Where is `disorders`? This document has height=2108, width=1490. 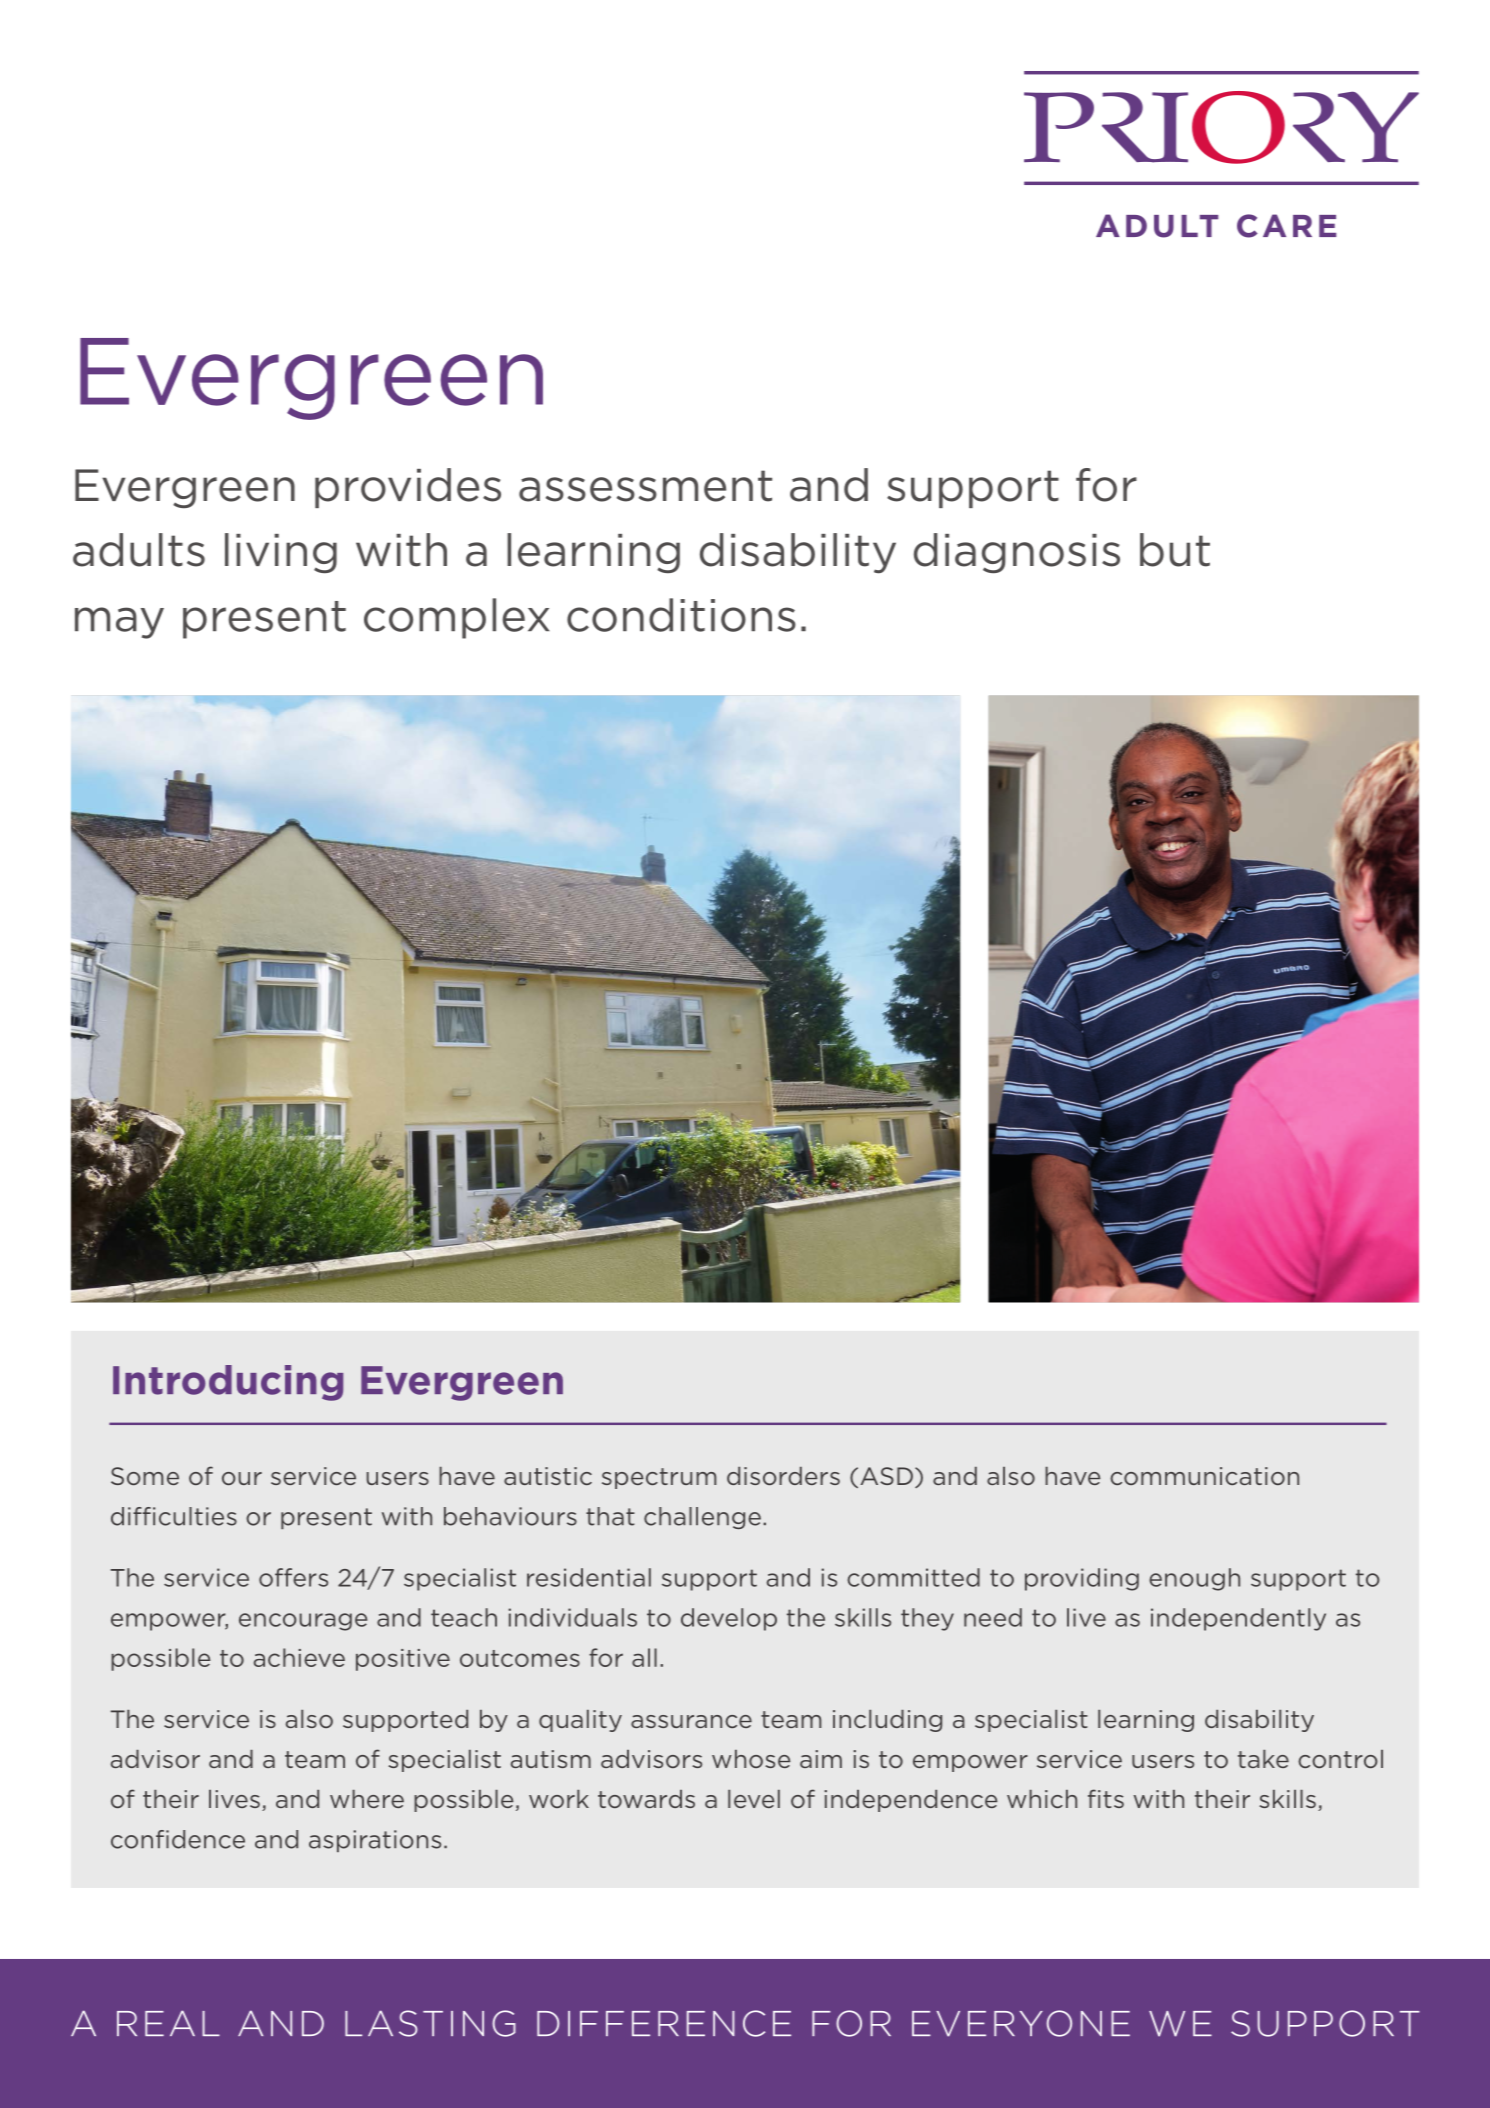
disorders is located at coordinates (783, 1476).
